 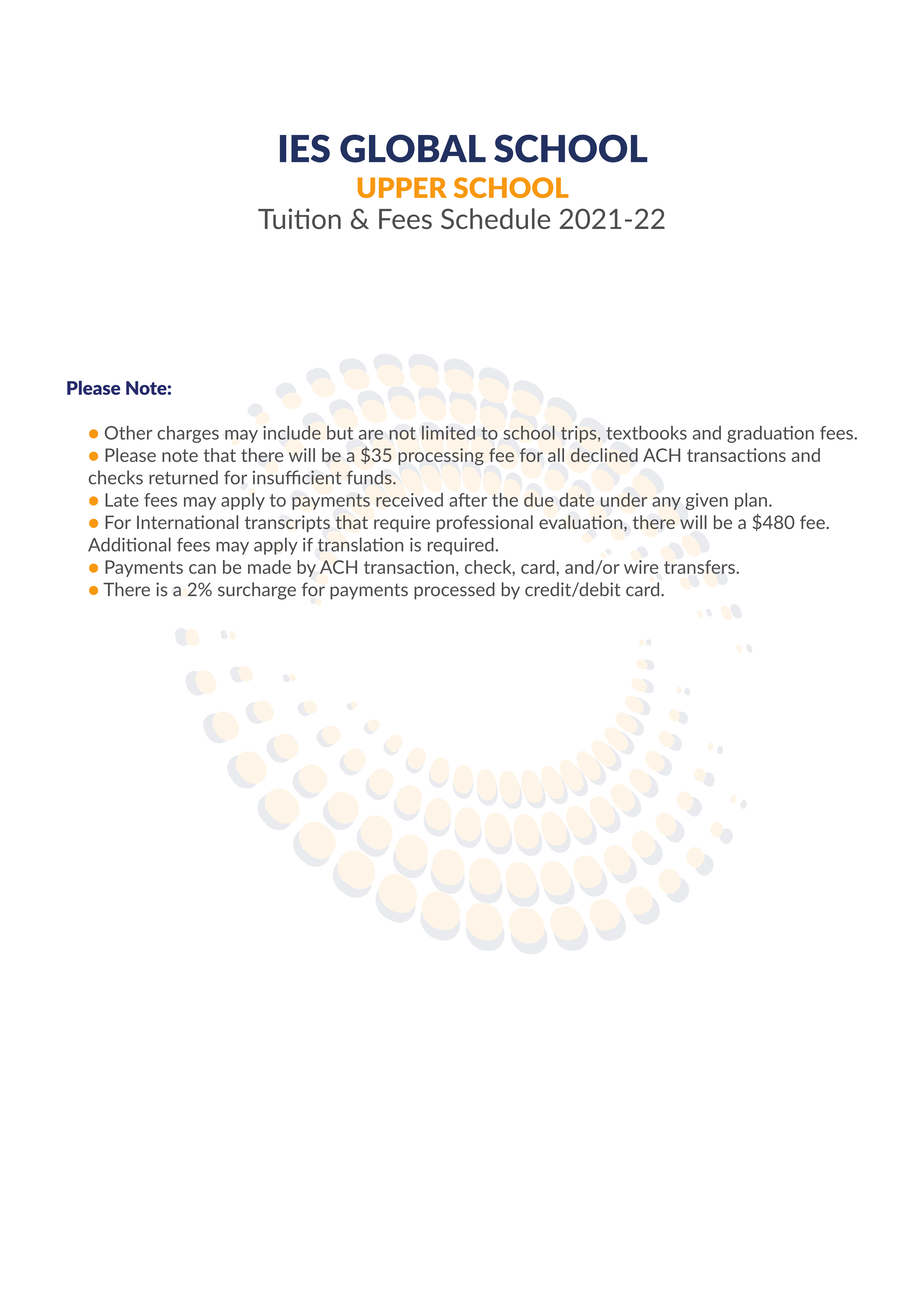 I want to click on Schedule, so click(x=495, y=218).
